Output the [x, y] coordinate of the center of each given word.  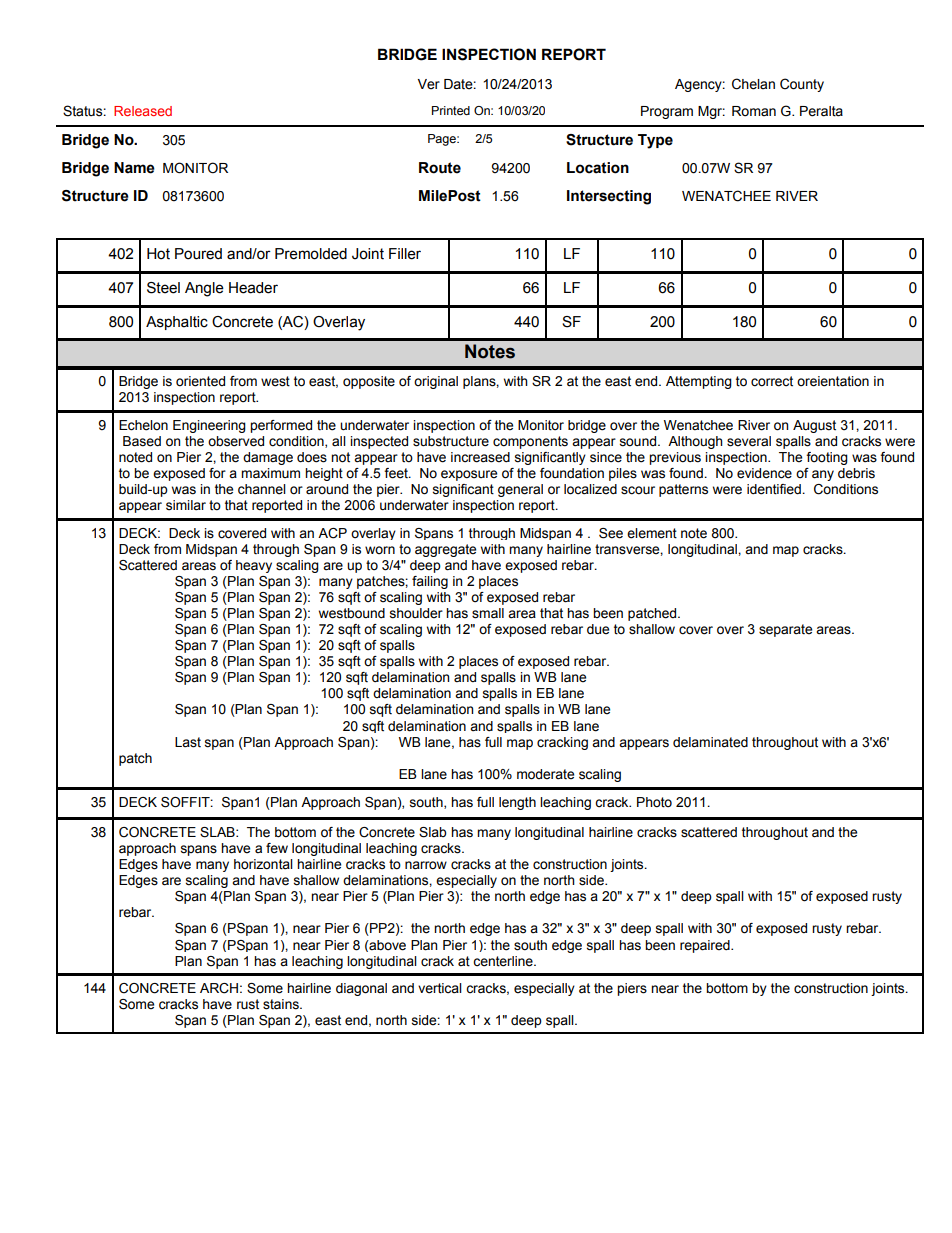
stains [282, 1004]
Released [143, 111]
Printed [451, 110]
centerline [504, 961]
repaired [706, 946]
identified [775, 489]
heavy [254, 566]
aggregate [445, 550]
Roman [754, 111]
